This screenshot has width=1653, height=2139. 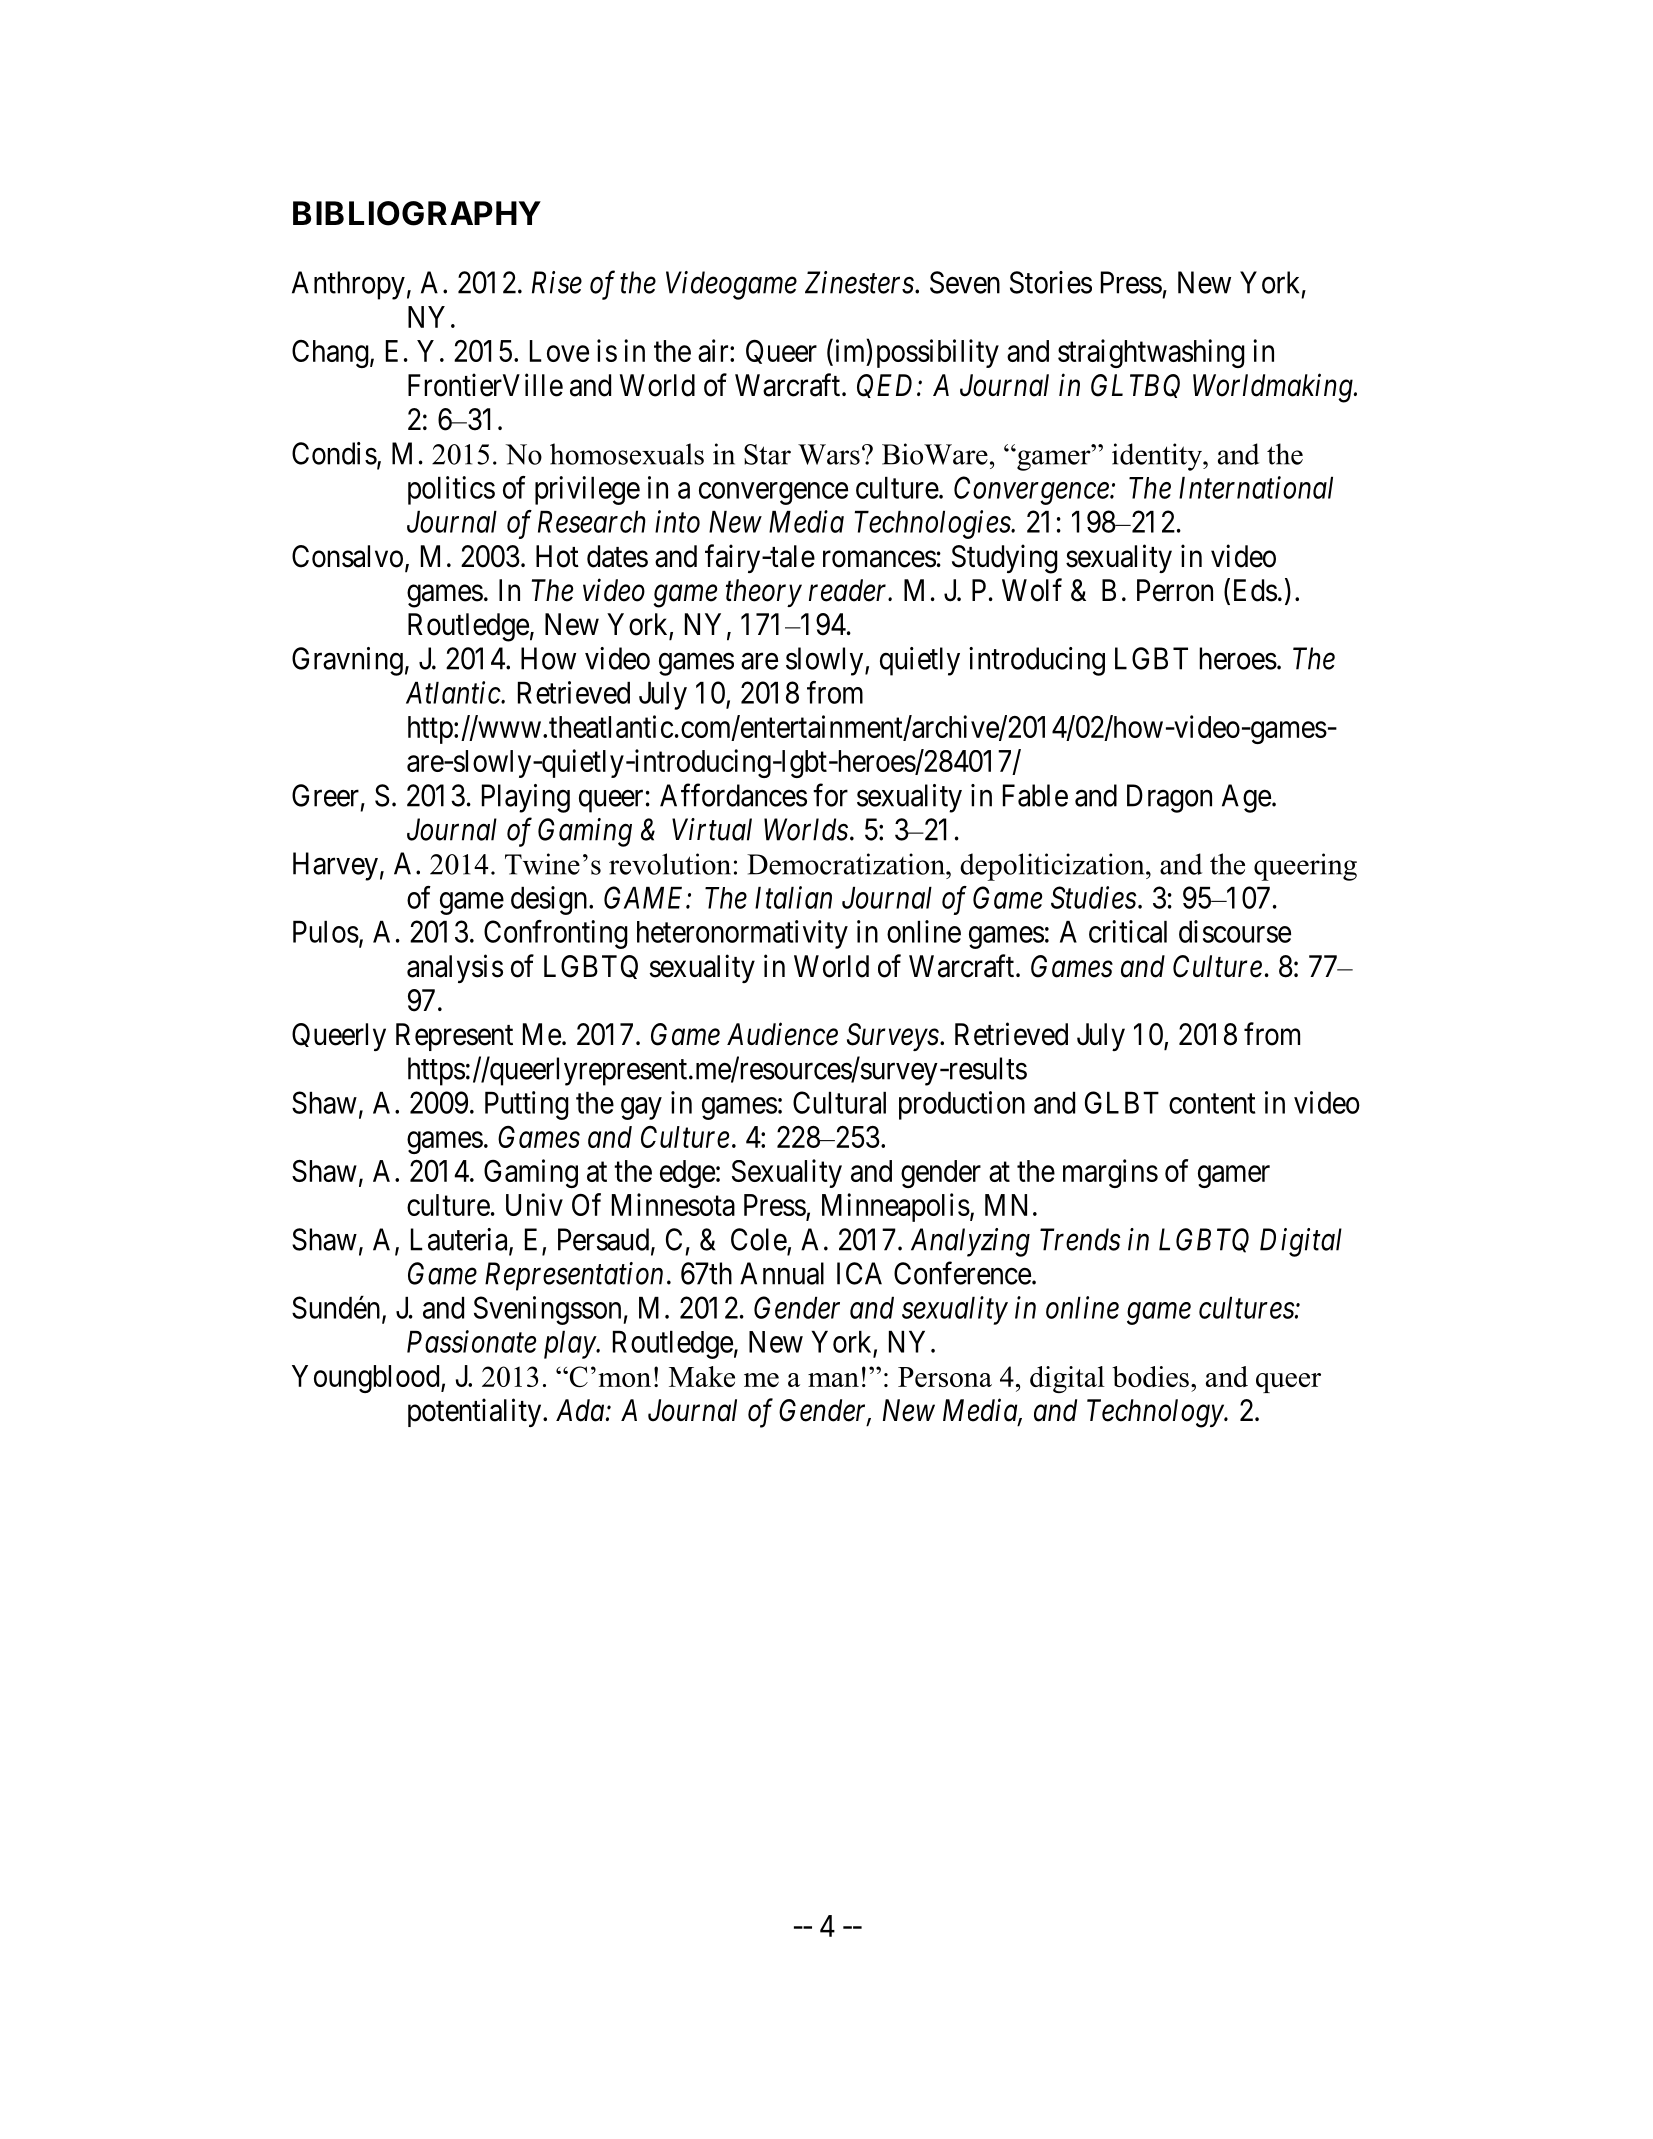 I want to click on Perron, so click(x=1175, y=590).
